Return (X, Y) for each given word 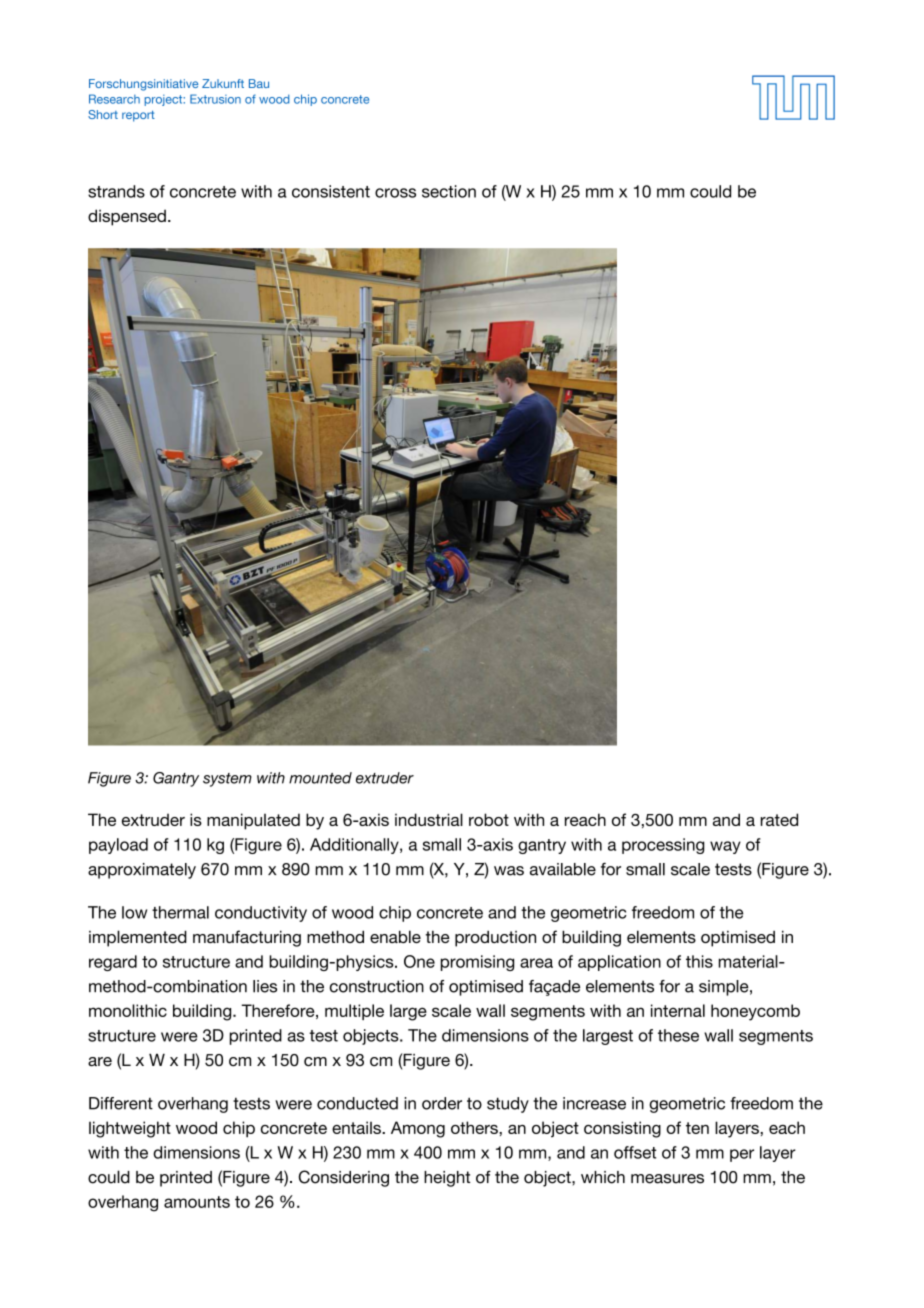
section (449, 191)
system (227, 780)
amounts (197, 1202)
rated (779, 819)
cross (395, 193)
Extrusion (215, 99)
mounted (320, 778)
